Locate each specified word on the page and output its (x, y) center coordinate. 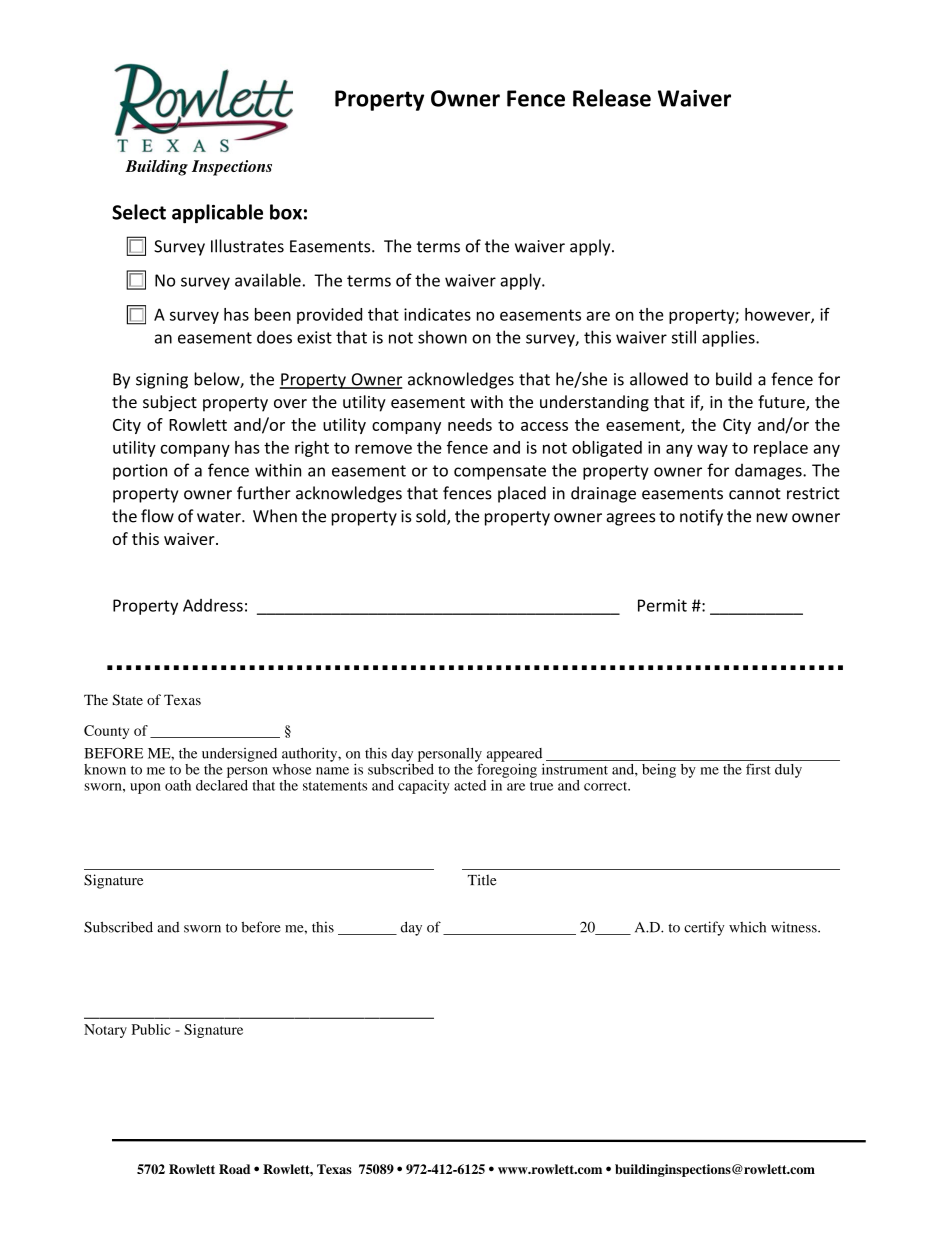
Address (213, 605)
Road (234, 1169)
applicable (217, 214)
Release (612, 98)
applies (729, 338)
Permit (662, 605)
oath (178, 785)
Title (482, 880)
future (782, 403)
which (747, 927)
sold (432, 517)
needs (470, 424)
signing (162, 381)
